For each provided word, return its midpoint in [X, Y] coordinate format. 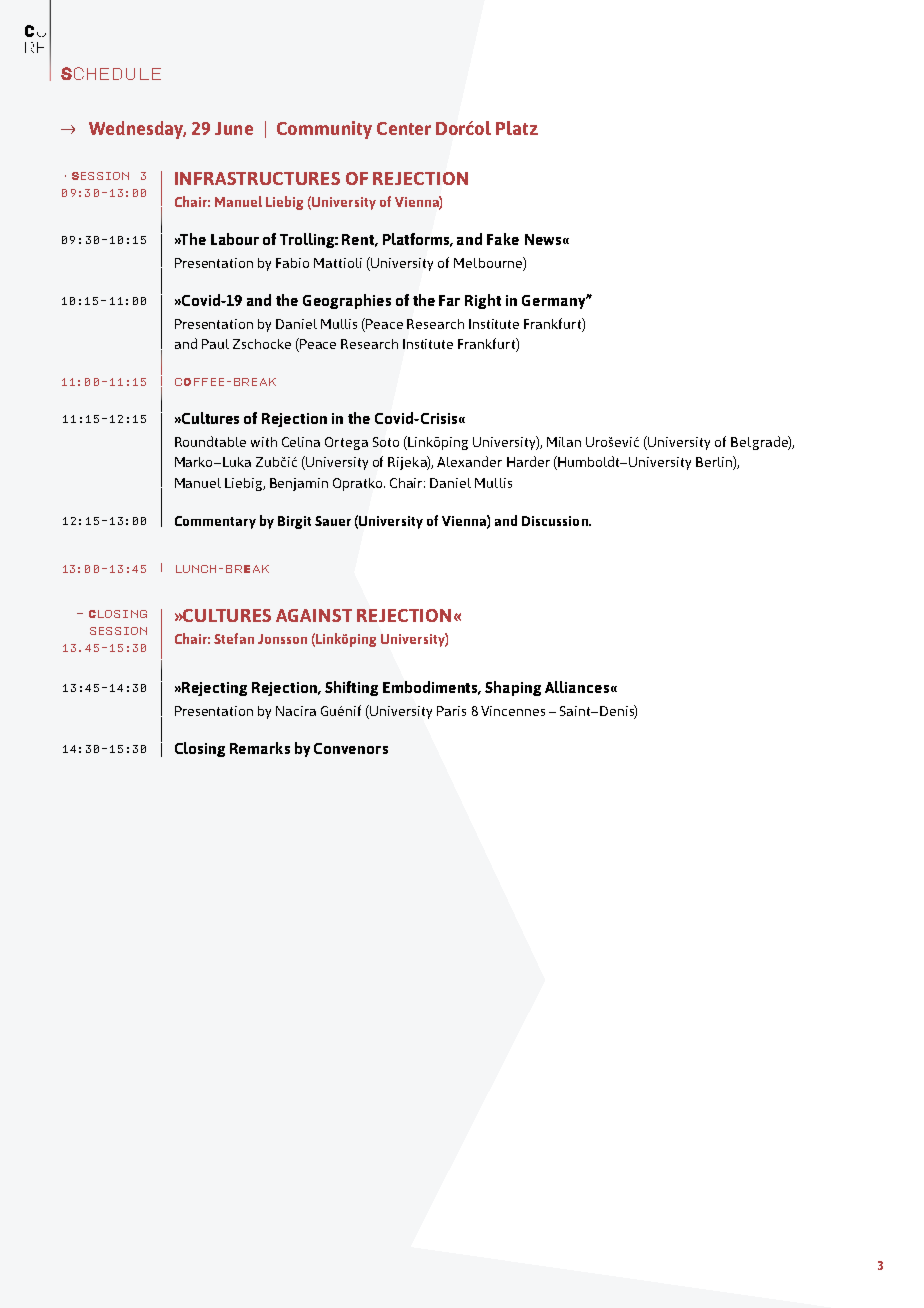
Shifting [351, 688]
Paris [451, 711]
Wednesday [137, 130]
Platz [517, 128]
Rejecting [214, 689]
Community [324, 130]
